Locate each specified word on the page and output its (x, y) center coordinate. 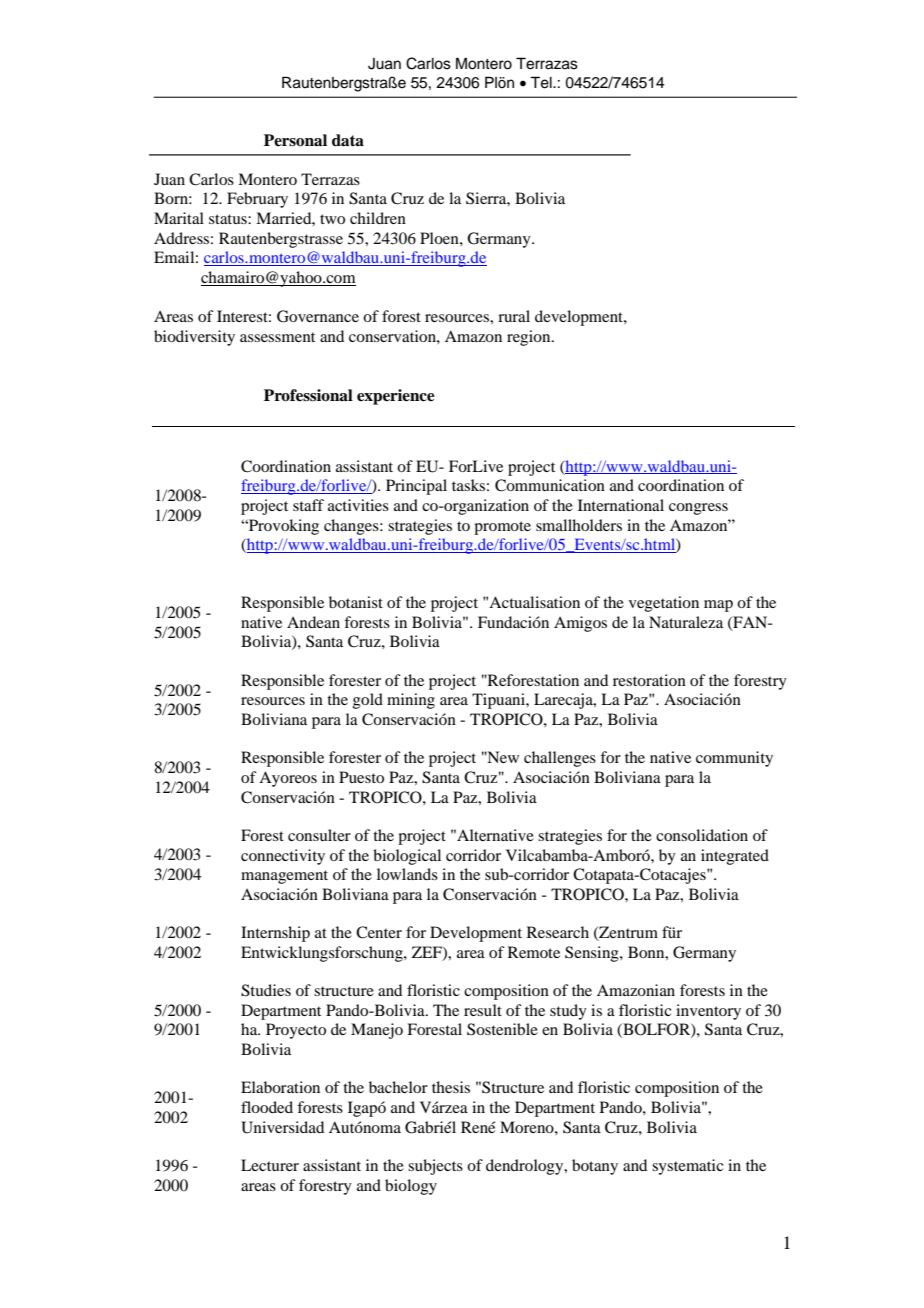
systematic (687, 1167)
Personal (295, 140)
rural (514, 316)
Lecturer (270, 1165)
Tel (542, 82)
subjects (435, 1167)
